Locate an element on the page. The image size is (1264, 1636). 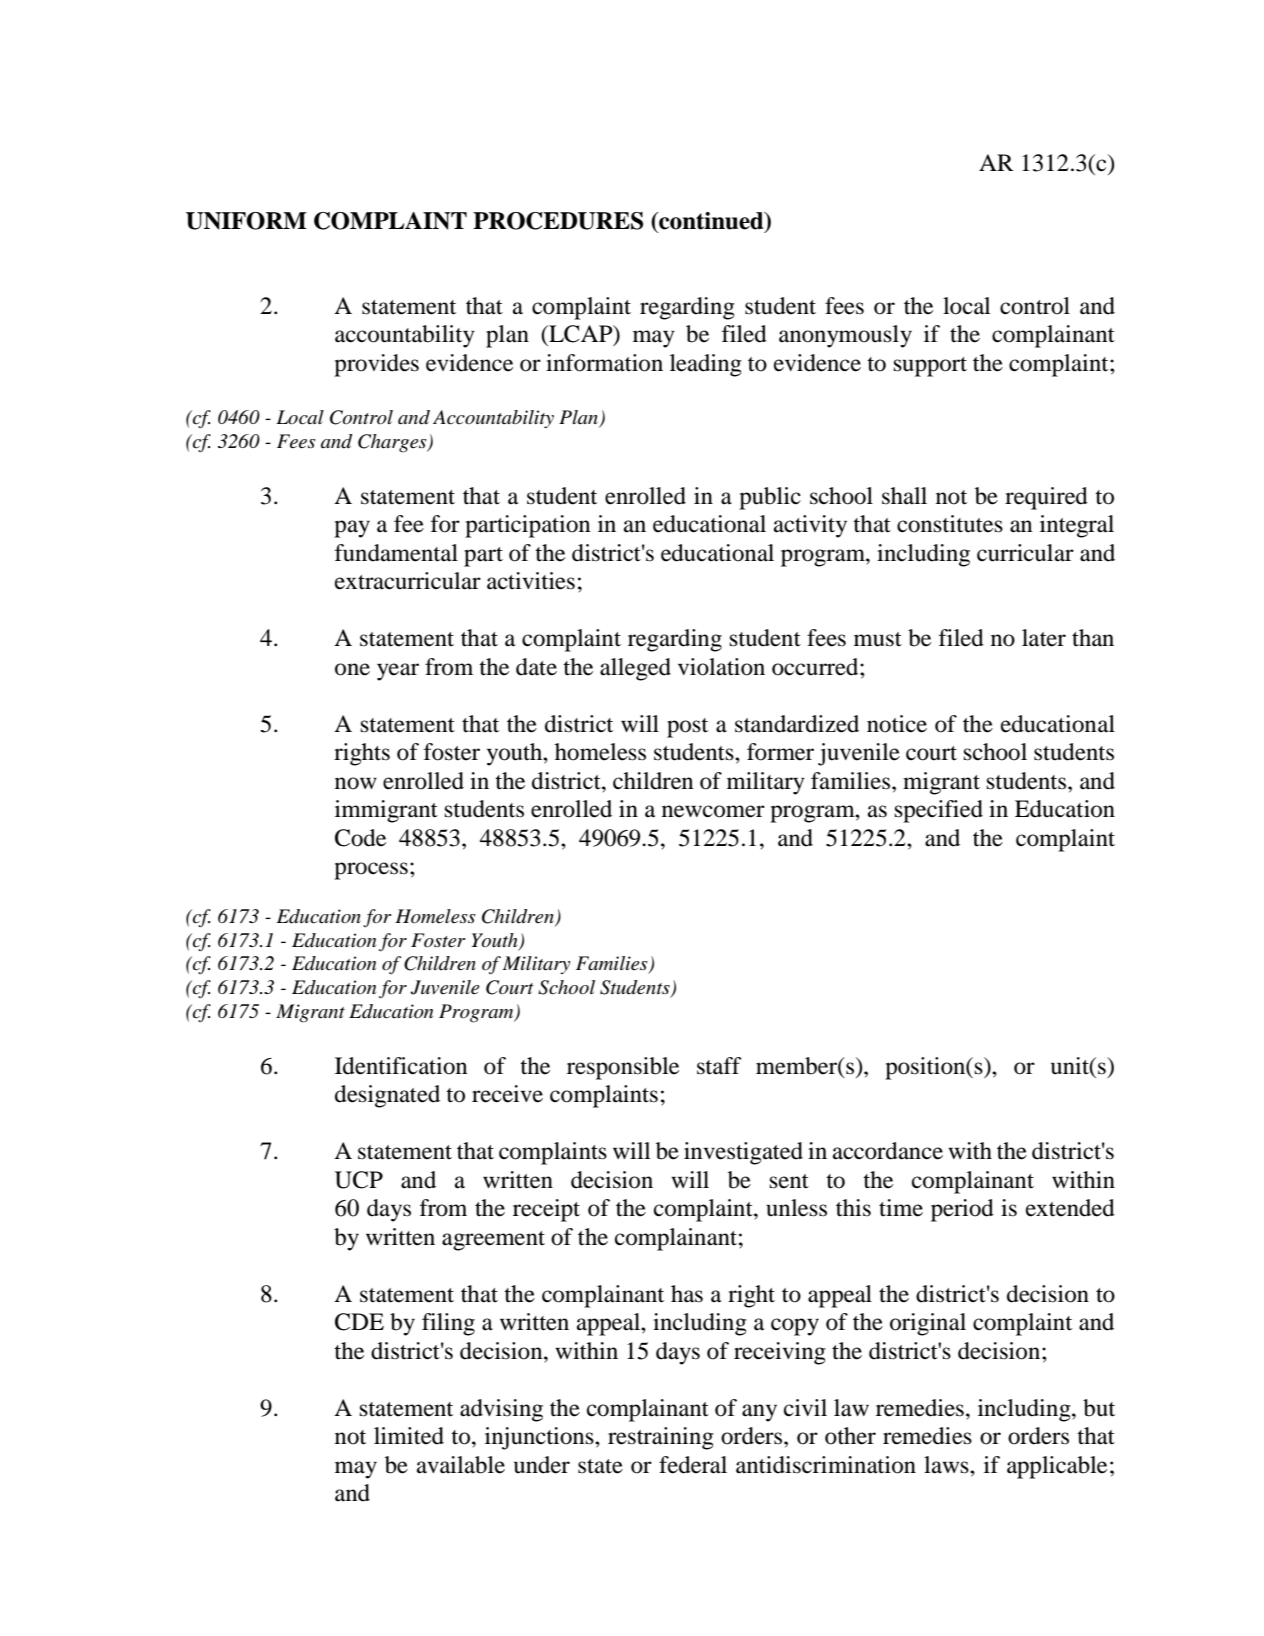
notice is located at coordinates (897, 724).
